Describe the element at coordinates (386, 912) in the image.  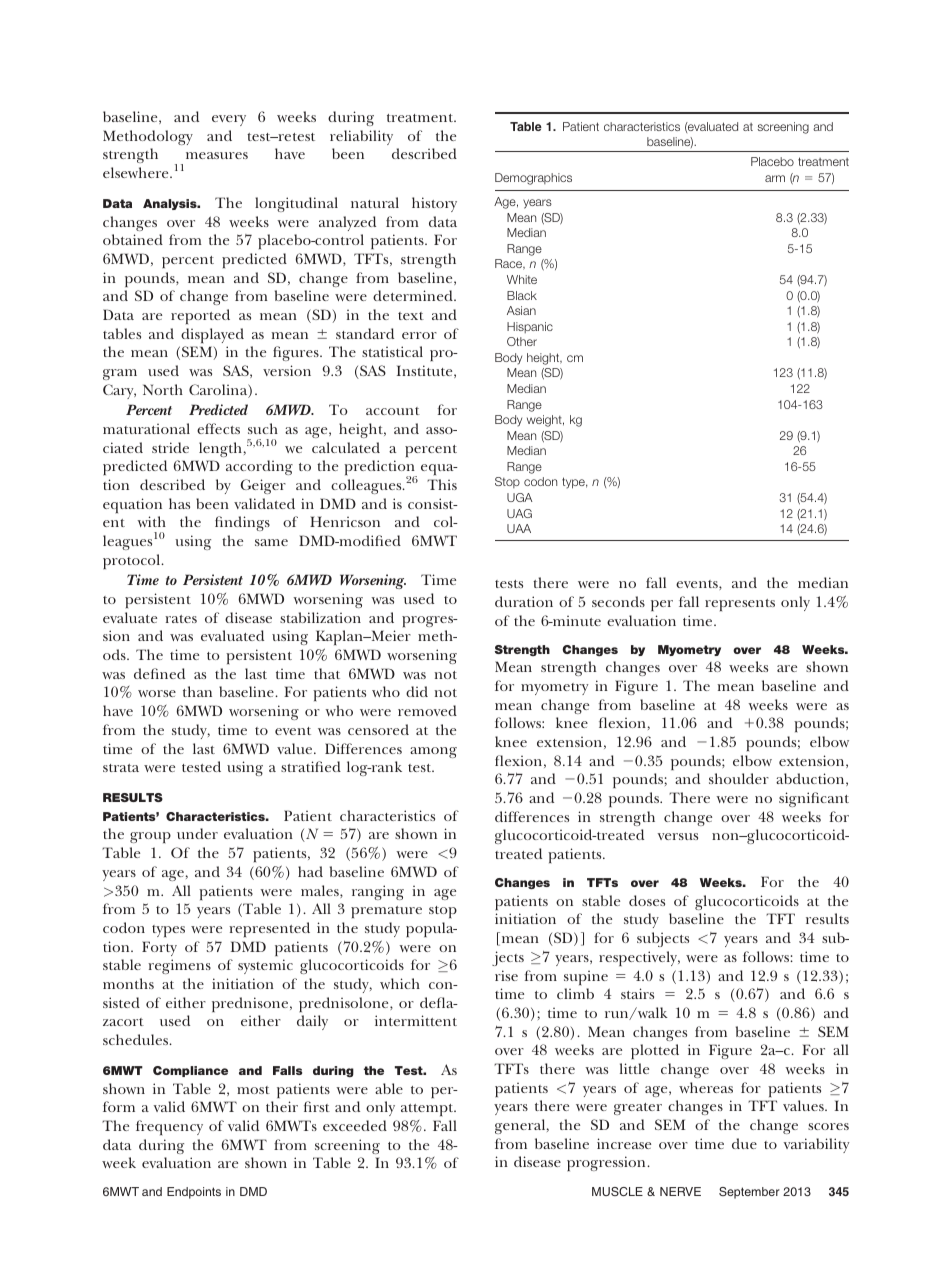
I see `premature` at that location.
